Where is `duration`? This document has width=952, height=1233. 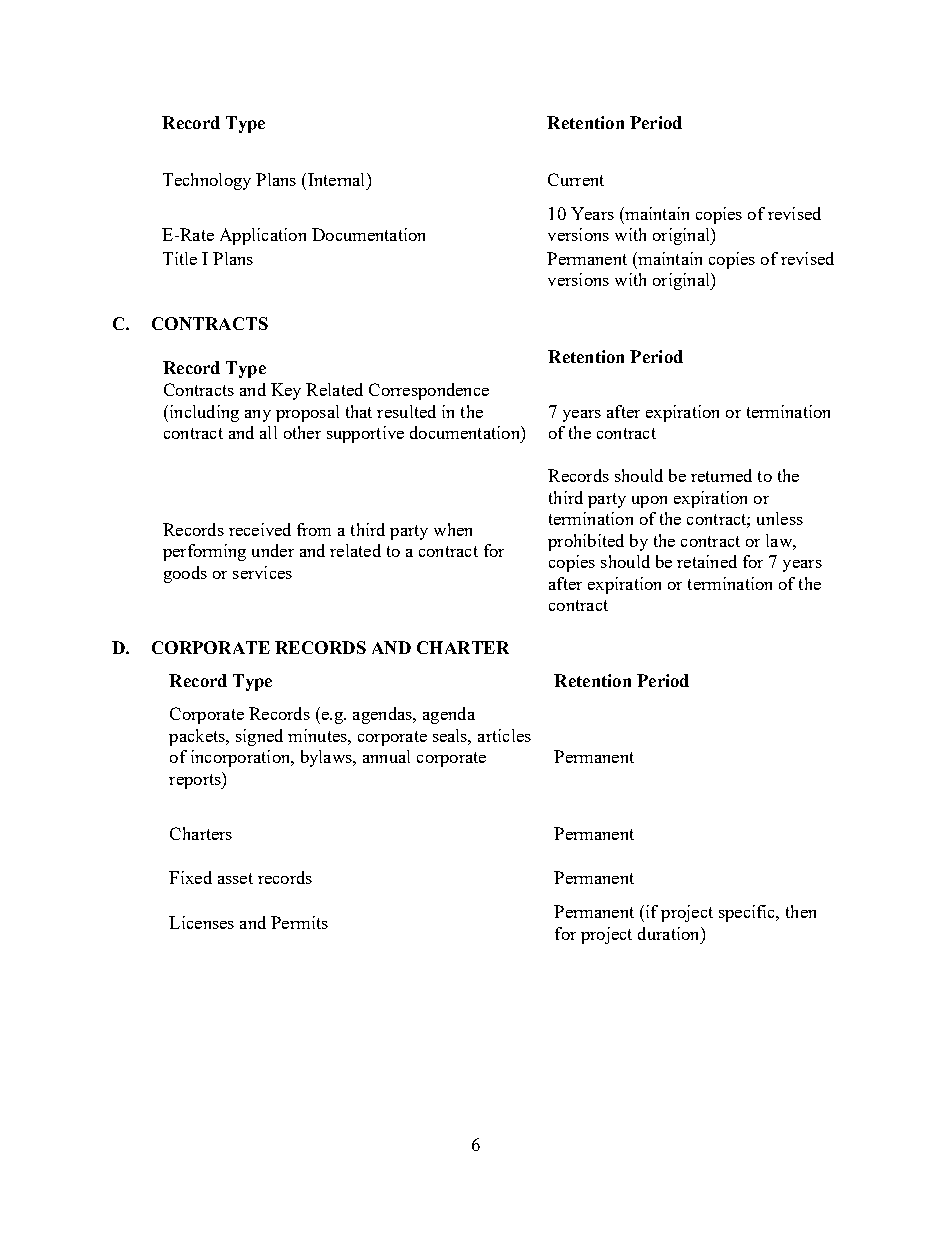
duration is located at coordinates (670, 933).
